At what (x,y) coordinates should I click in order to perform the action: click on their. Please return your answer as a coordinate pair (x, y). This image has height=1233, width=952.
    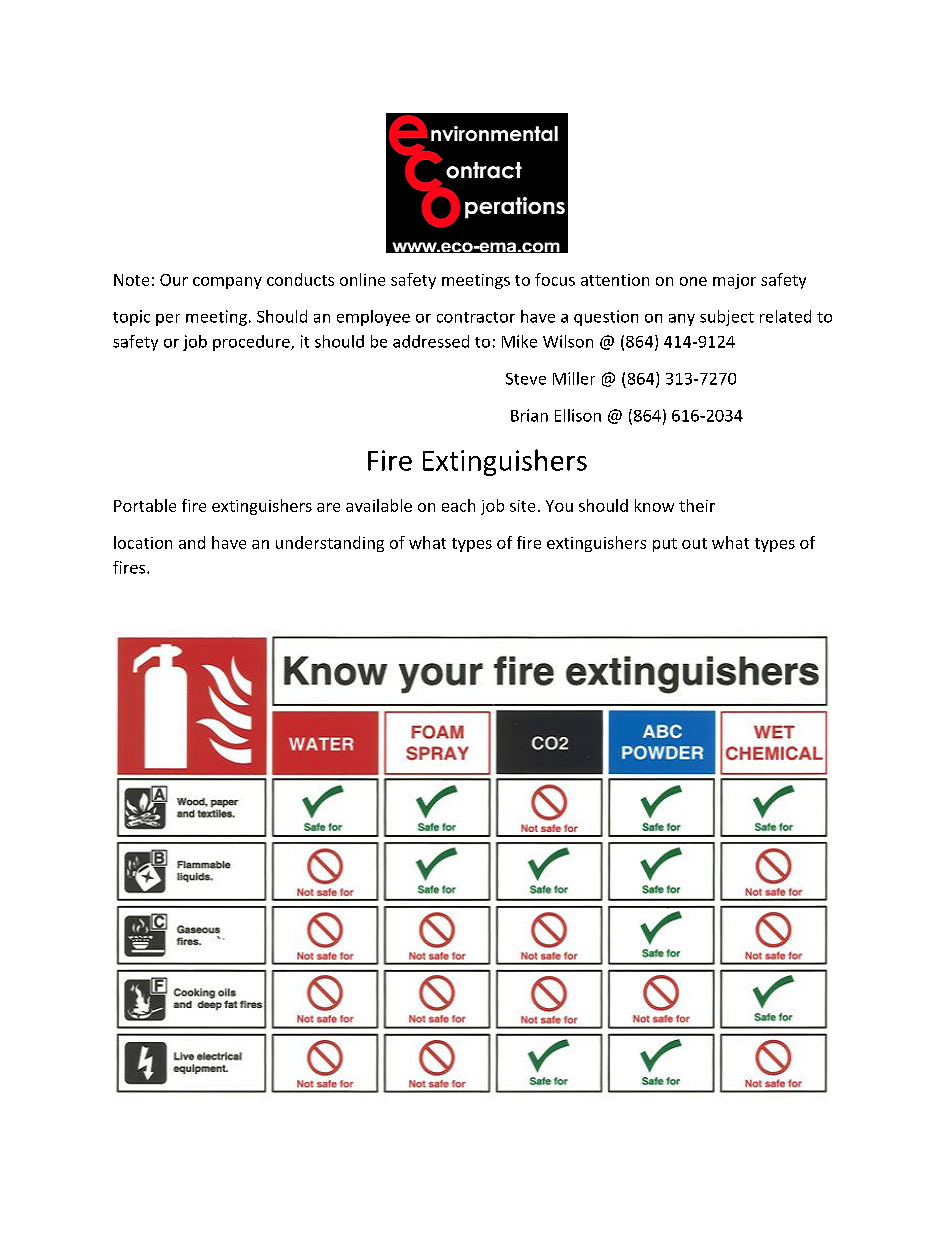
    Looking at the image, I should click on (697, 505).
